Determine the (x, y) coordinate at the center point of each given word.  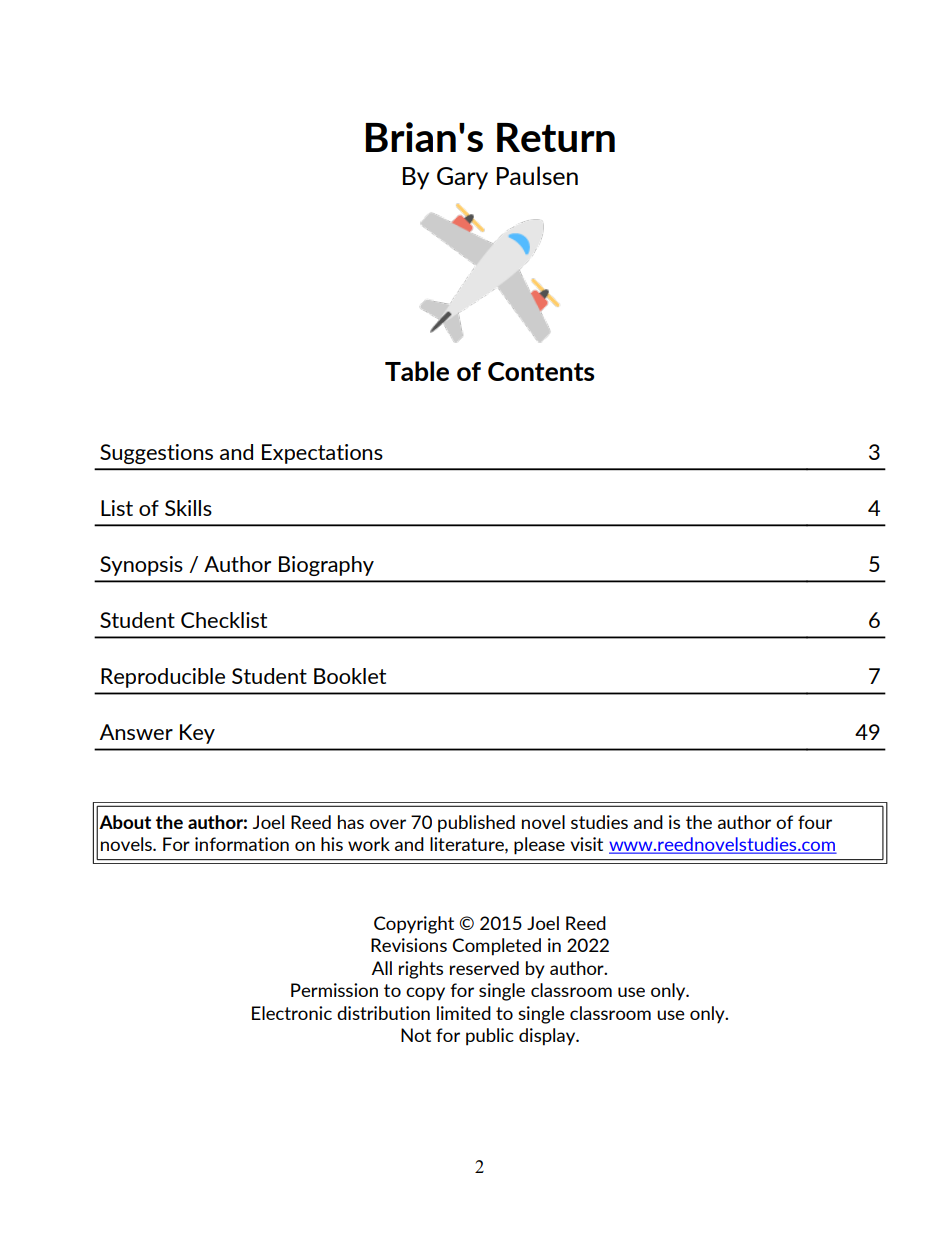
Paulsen (537, 175)
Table (417, 371)
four (815, 822)
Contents (541, 371)
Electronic (292, 1013)
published (476, 824)
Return (556, 137)
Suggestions (156, 454)
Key (197, 734)
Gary (462, 178)
